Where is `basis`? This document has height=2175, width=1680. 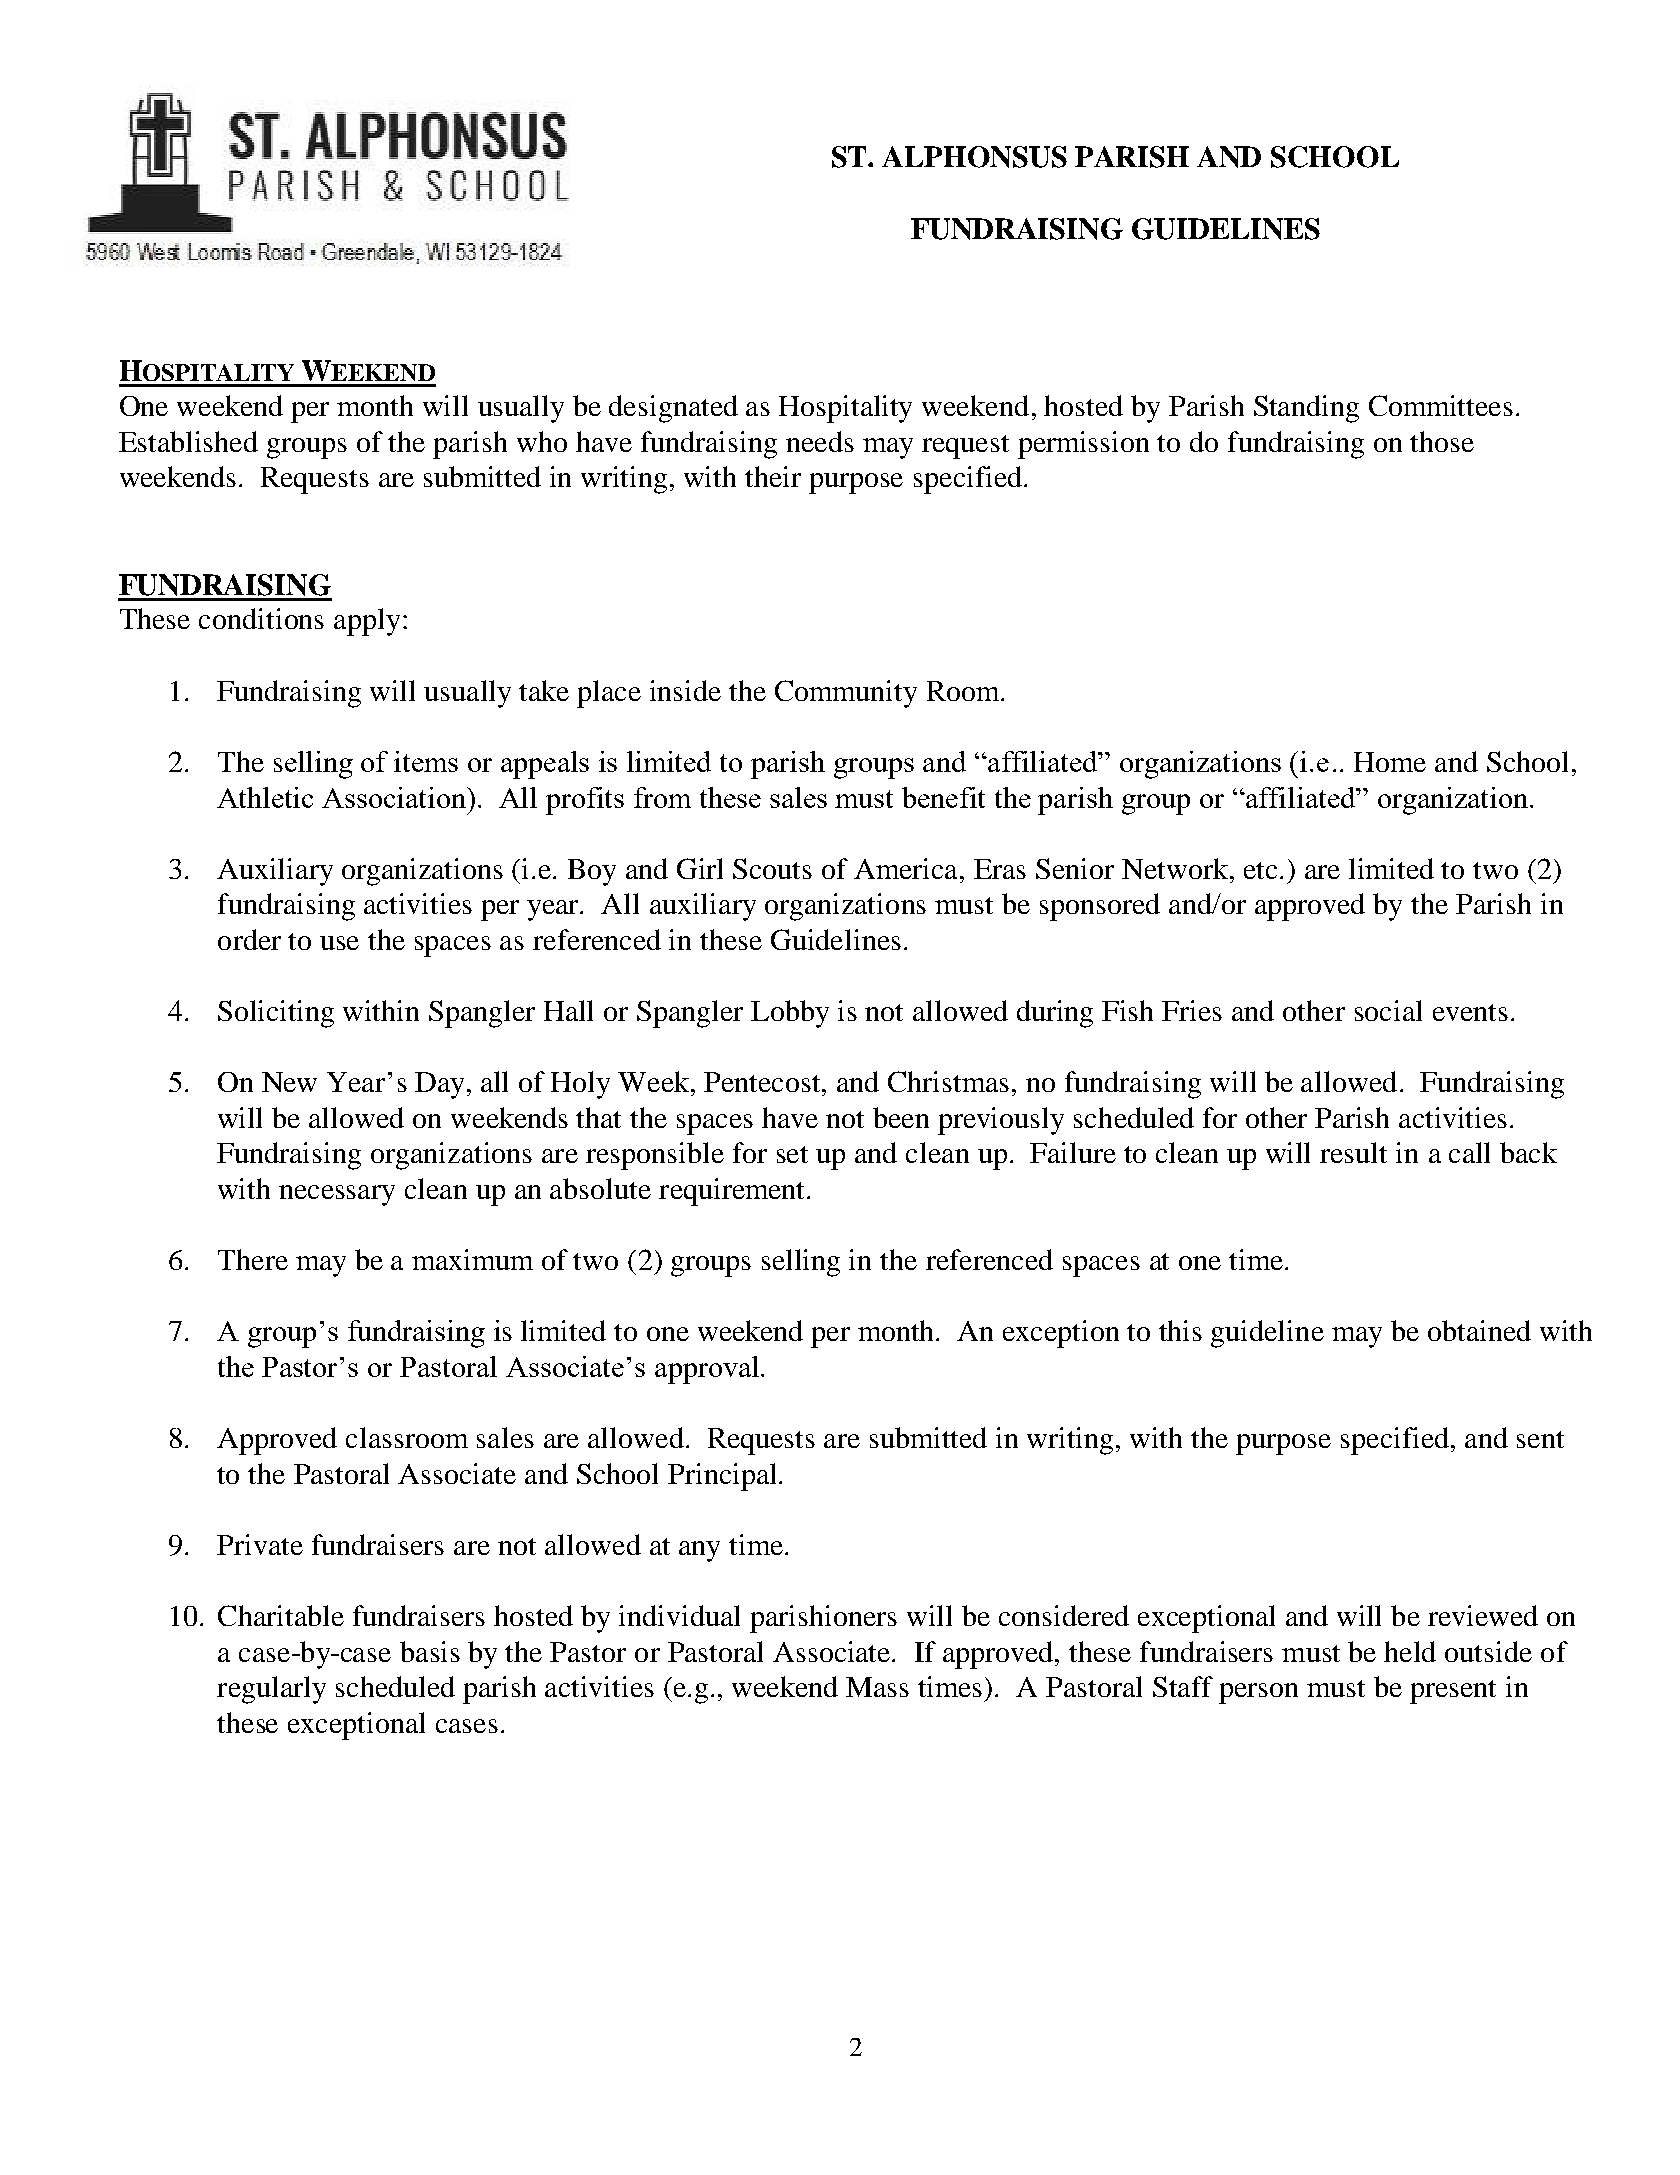
basis is located at coordinates (430, 1651).
